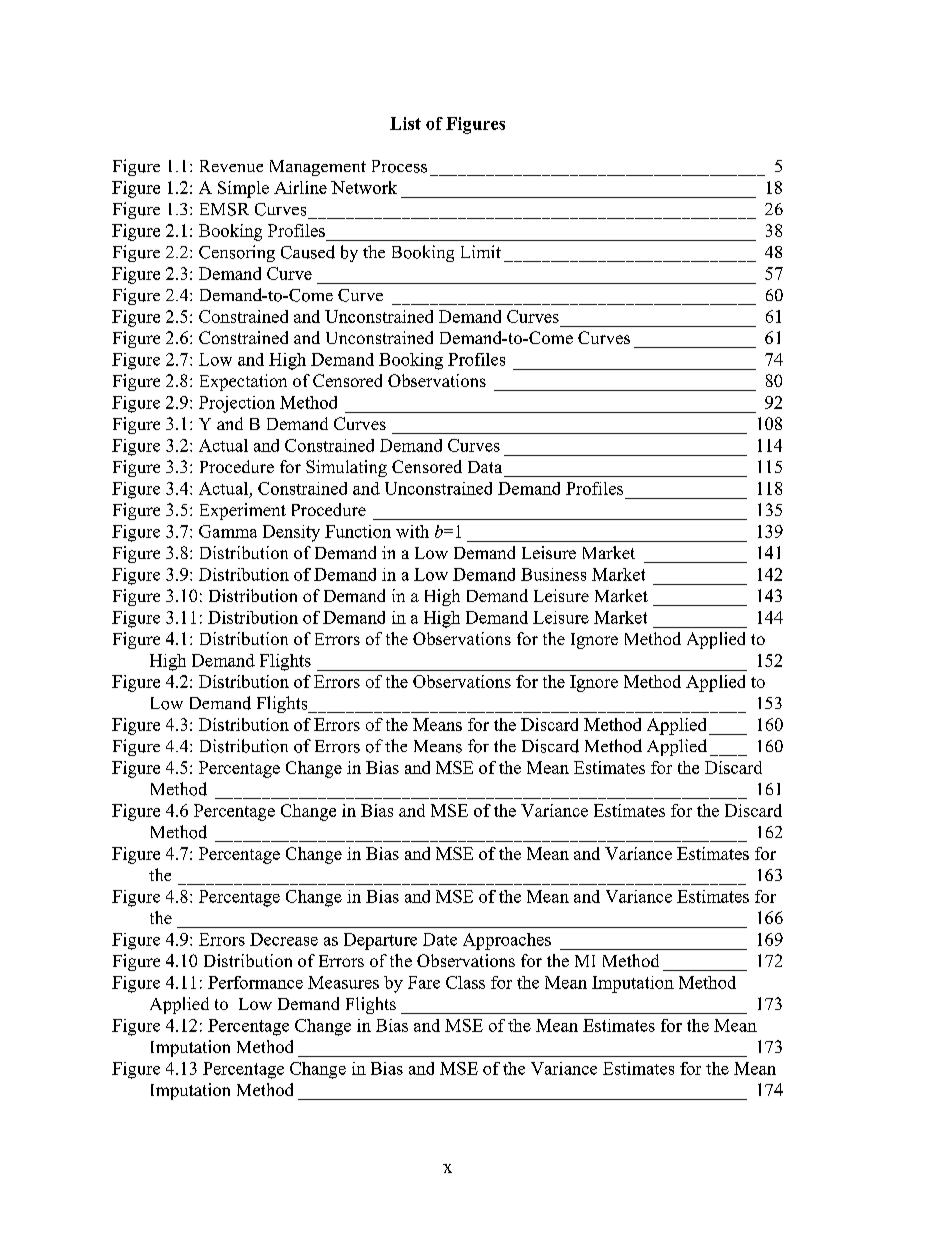  I want to click on List, so click(405, 123).
